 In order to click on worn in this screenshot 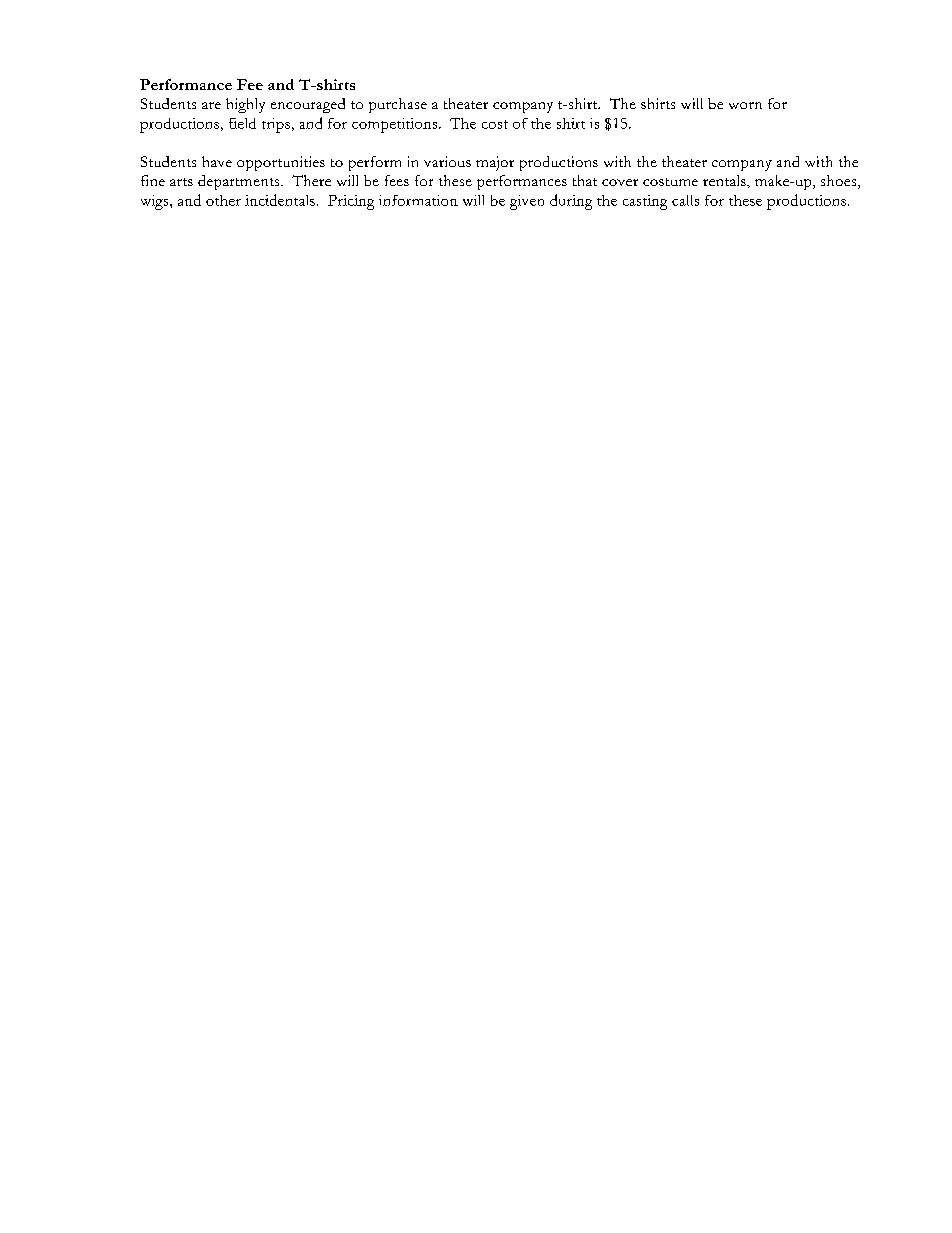, I will do `click(745, 105)`.
